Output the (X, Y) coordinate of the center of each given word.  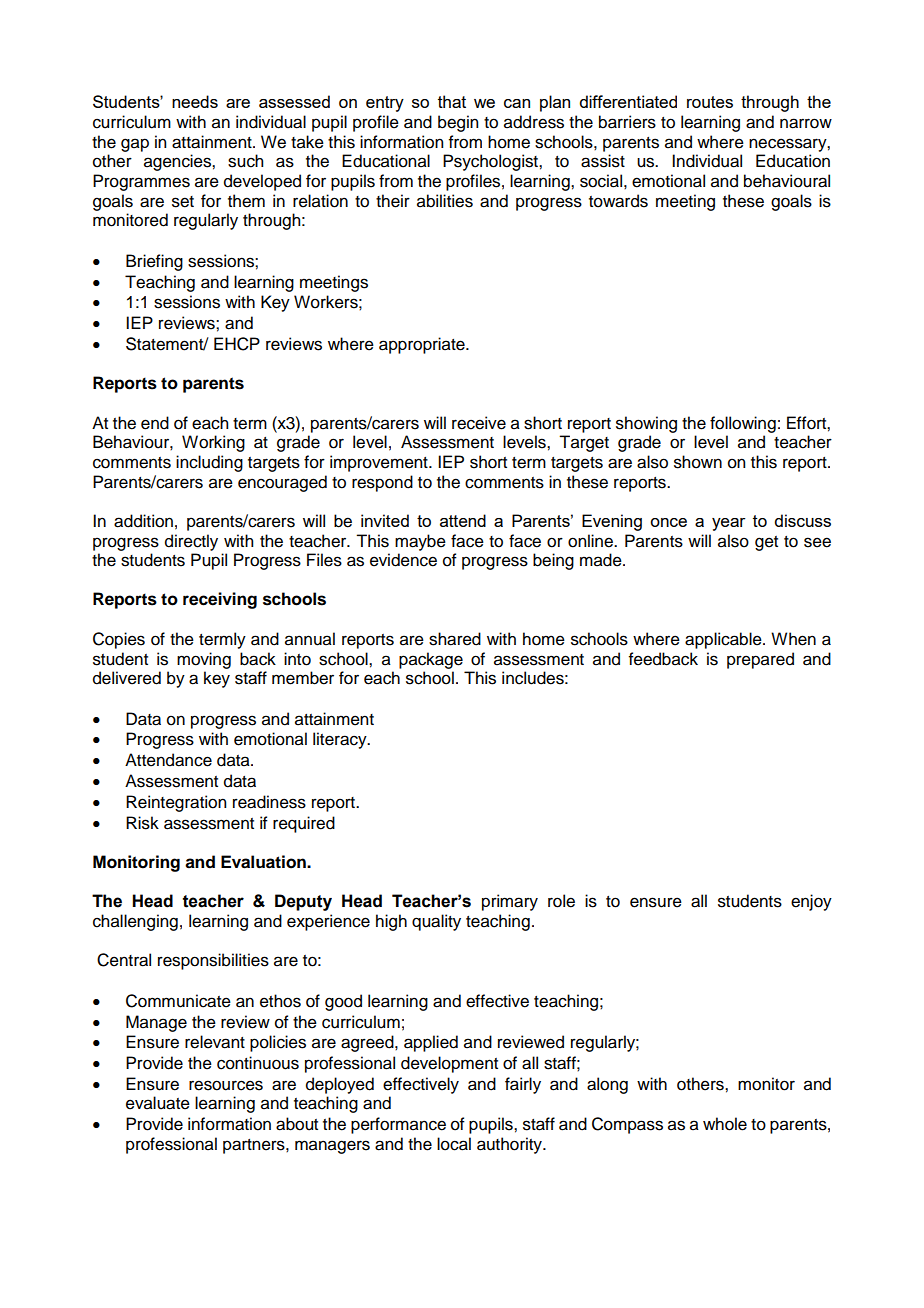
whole (725, 1124)
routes (710, 102)
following (743, 424)
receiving (220, 600)
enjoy (811, 902)
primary (510, 902)
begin (458, 123)
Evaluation (264, 862)
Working (213, 443)
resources (226, 1085)
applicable (724, 640)
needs (195, 101)
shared (455, 639)
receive (479, 423)
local (454, 1144)
